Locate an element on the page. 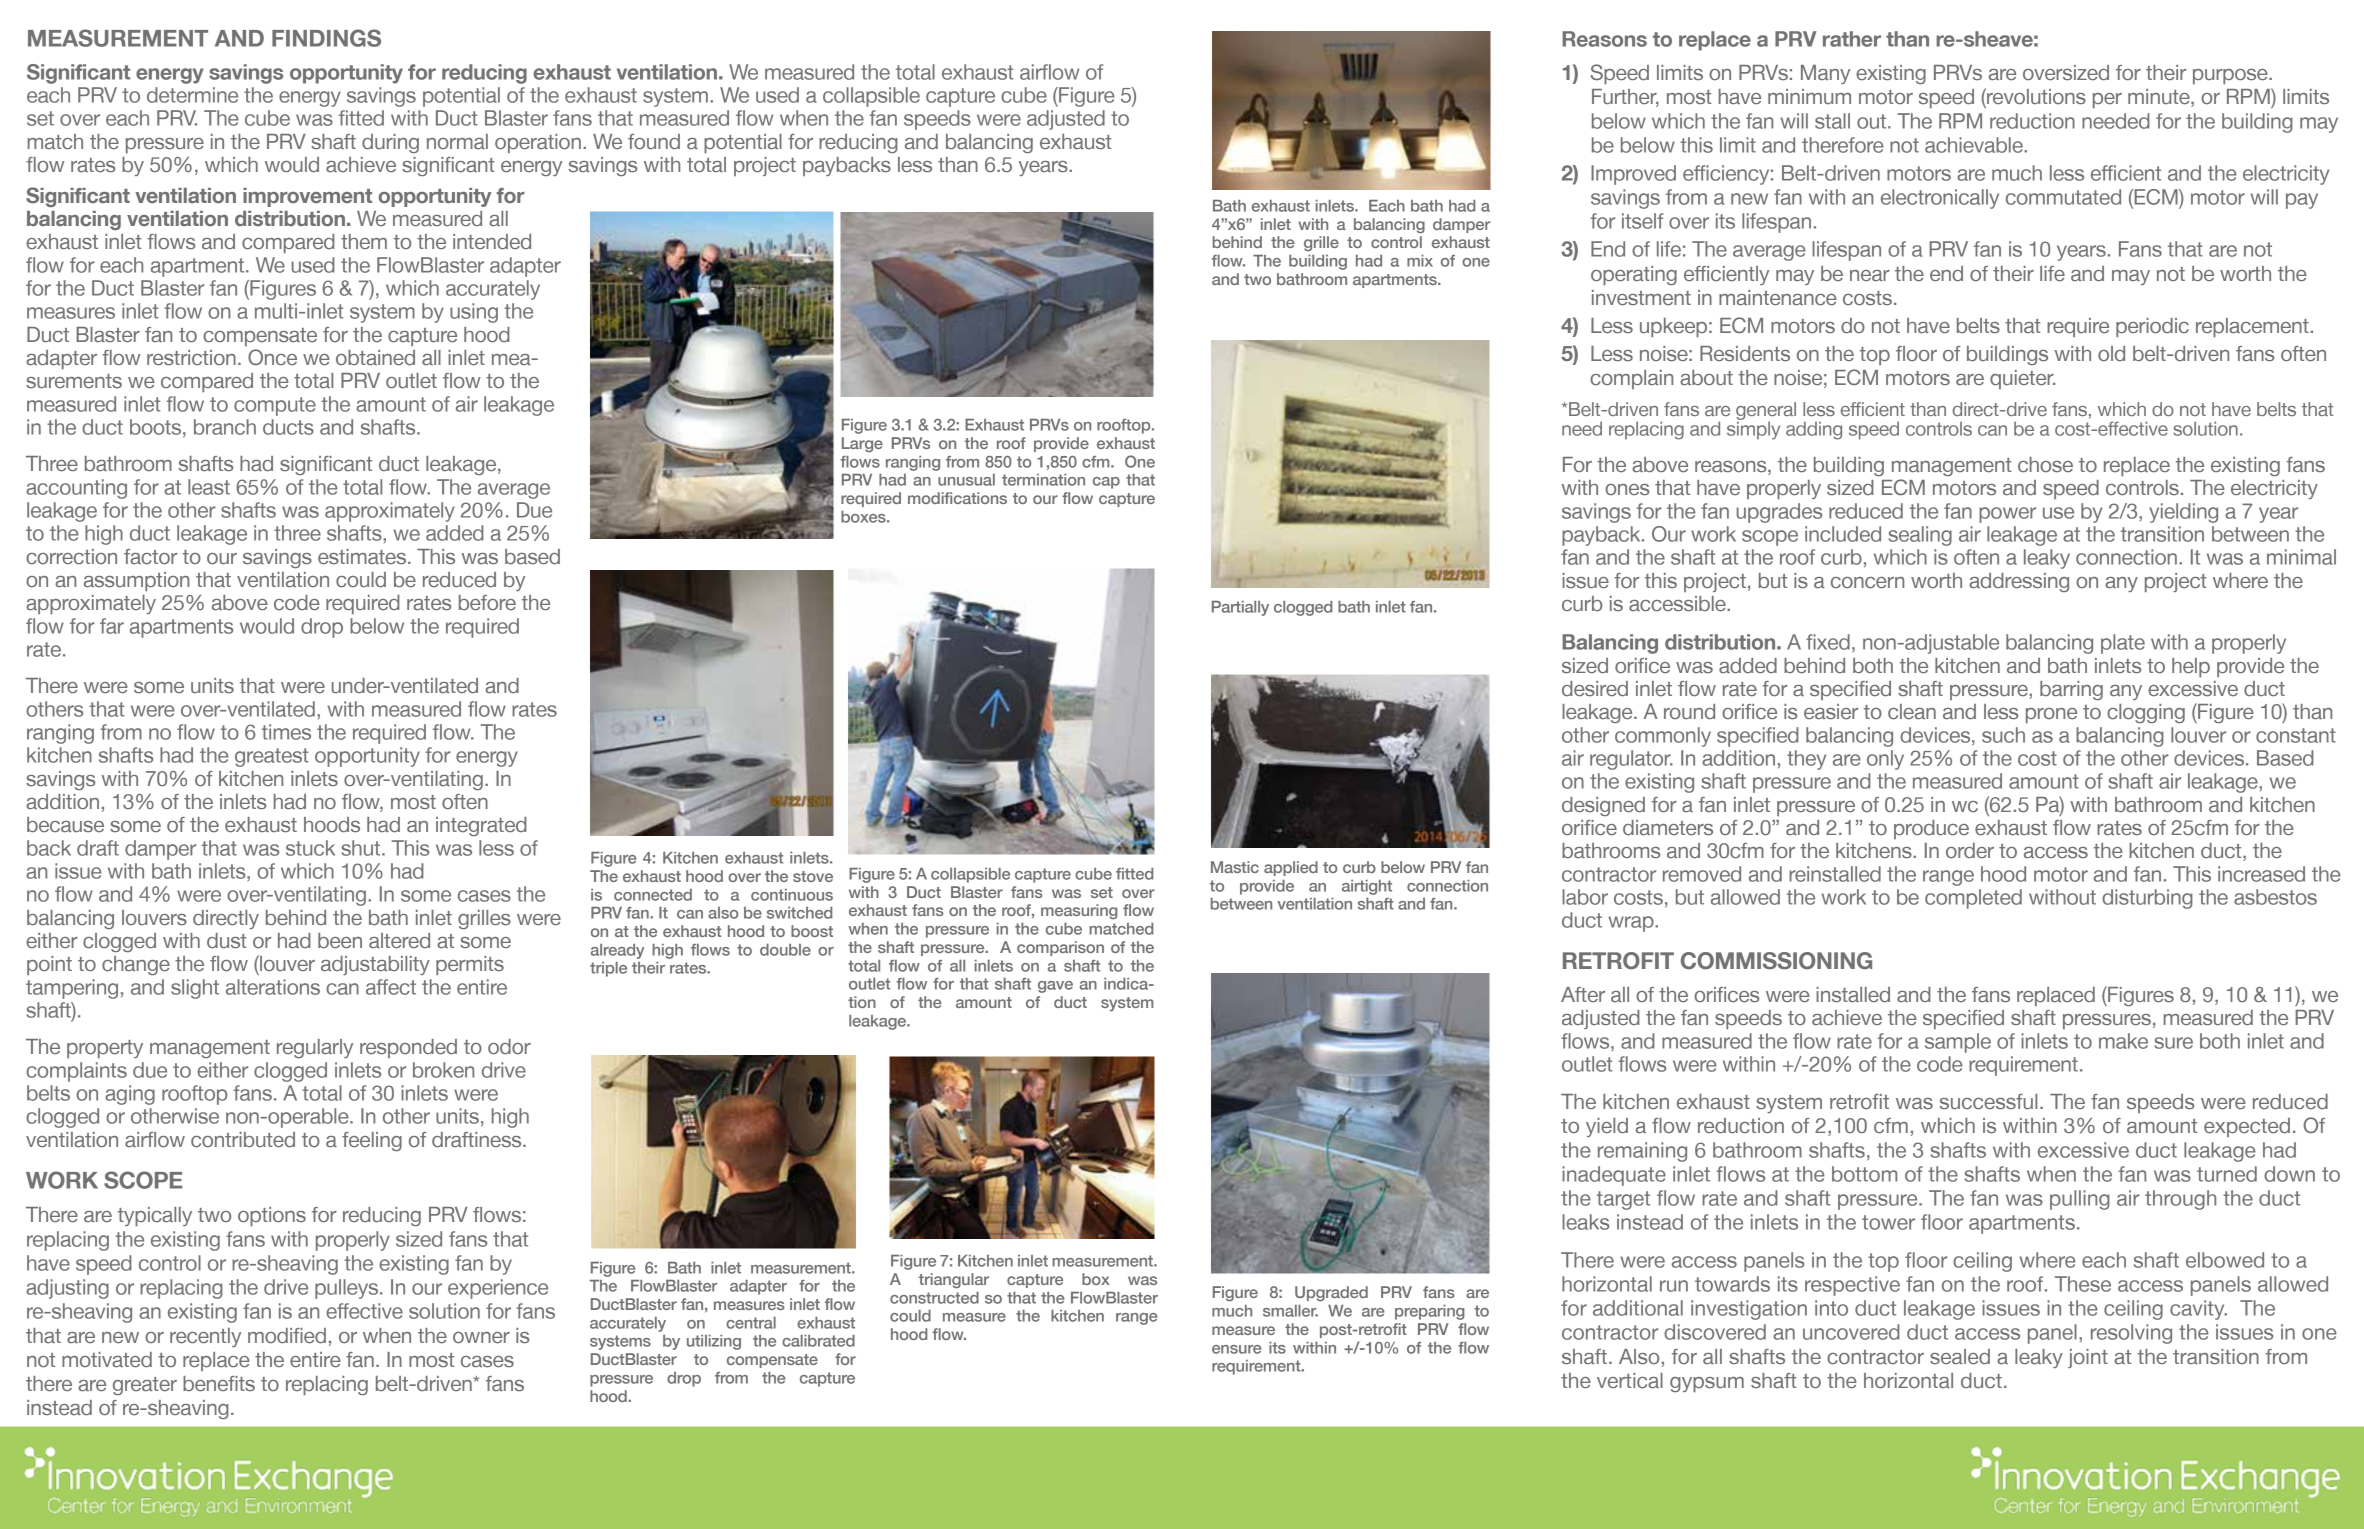 The image size is (2364, 1529). measuring is located at coordinates (1079, 911).
